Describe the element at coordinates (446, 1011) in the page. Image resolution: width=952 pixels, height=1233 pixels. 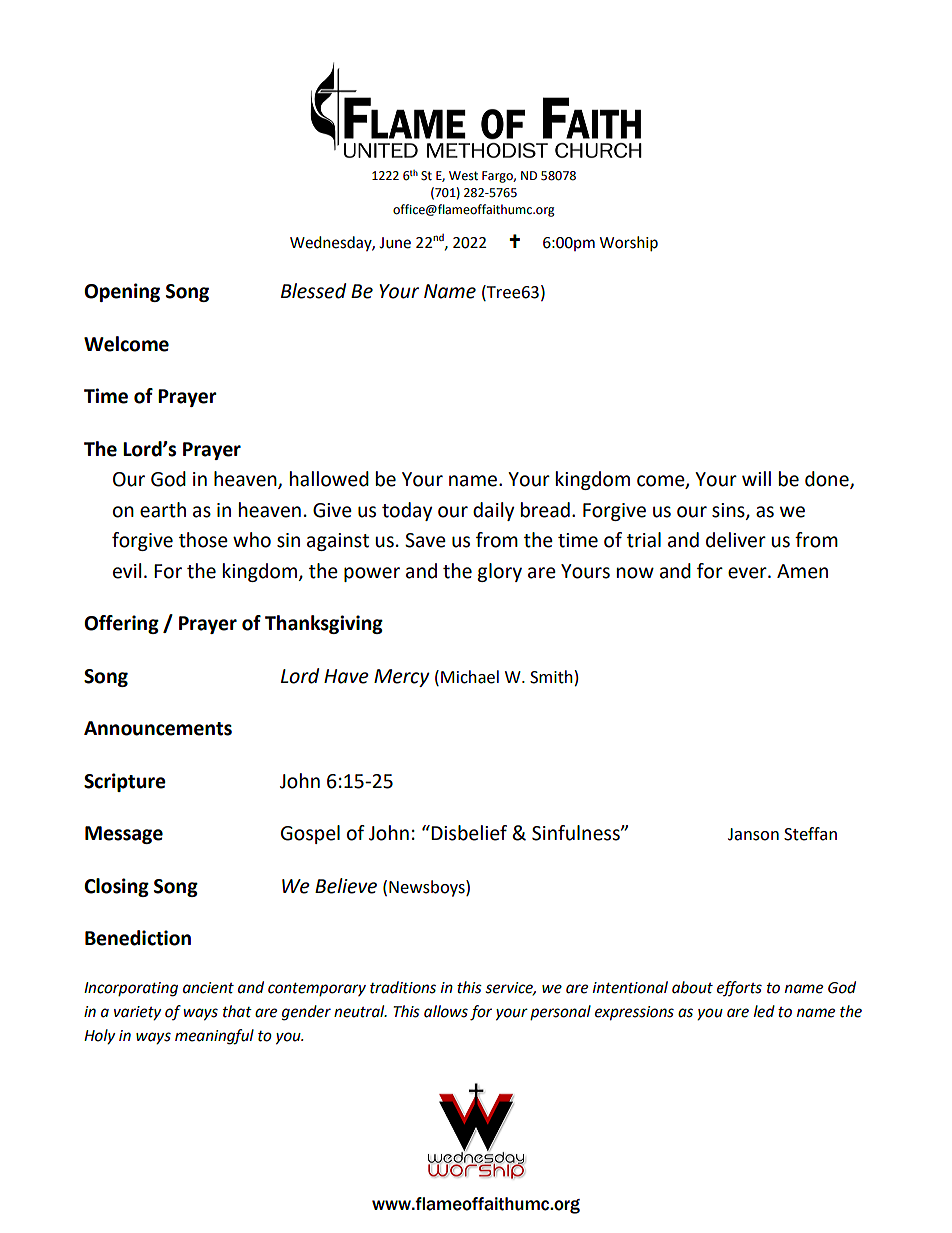
I see `allows` at that location.
